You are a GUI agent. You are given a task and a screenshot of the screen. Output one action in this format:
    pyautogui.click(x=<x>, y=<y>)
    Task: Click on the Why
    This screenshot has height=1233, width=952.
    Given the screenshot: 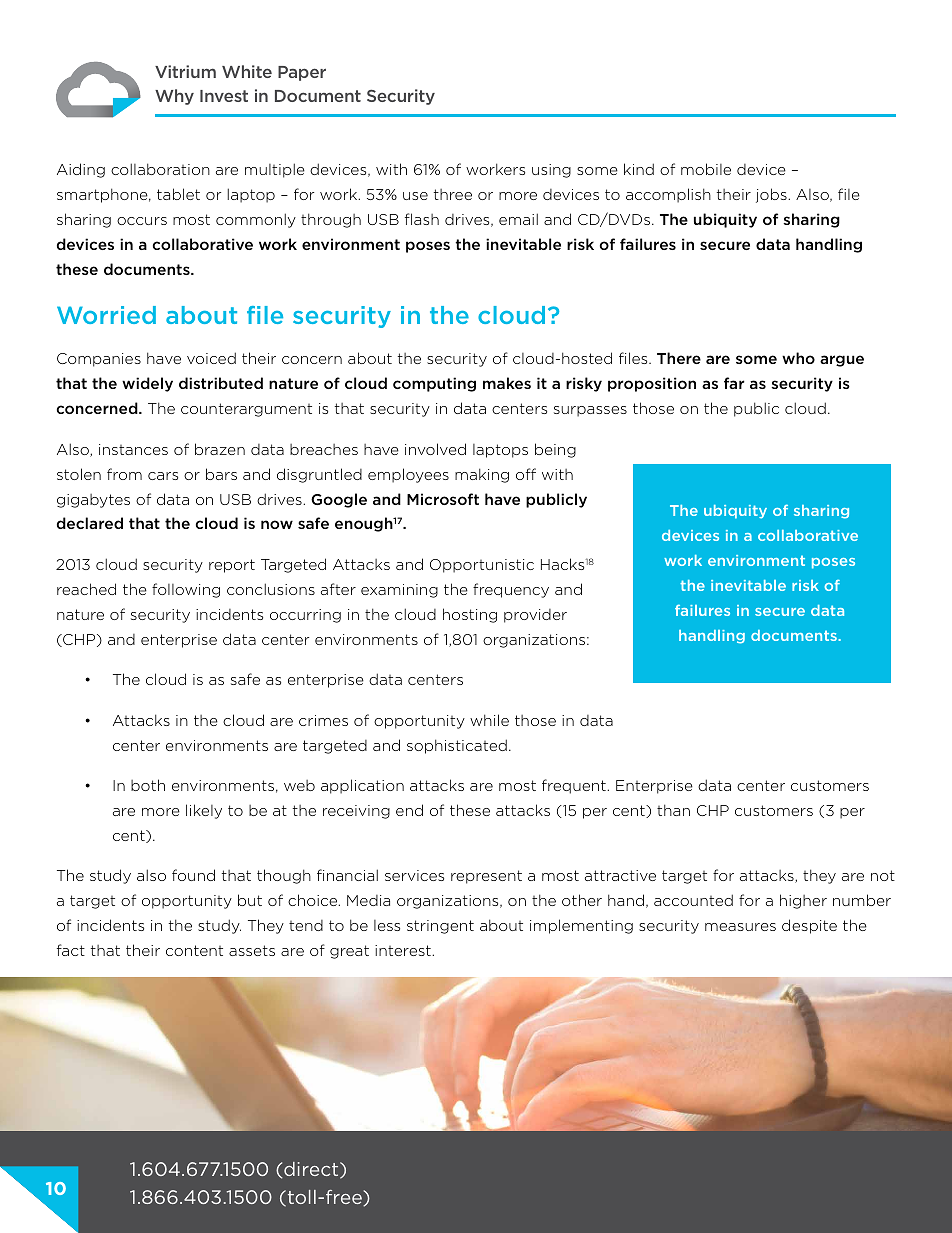 What is the action you would take?
    pyautogui.click(x=174, y=97)
